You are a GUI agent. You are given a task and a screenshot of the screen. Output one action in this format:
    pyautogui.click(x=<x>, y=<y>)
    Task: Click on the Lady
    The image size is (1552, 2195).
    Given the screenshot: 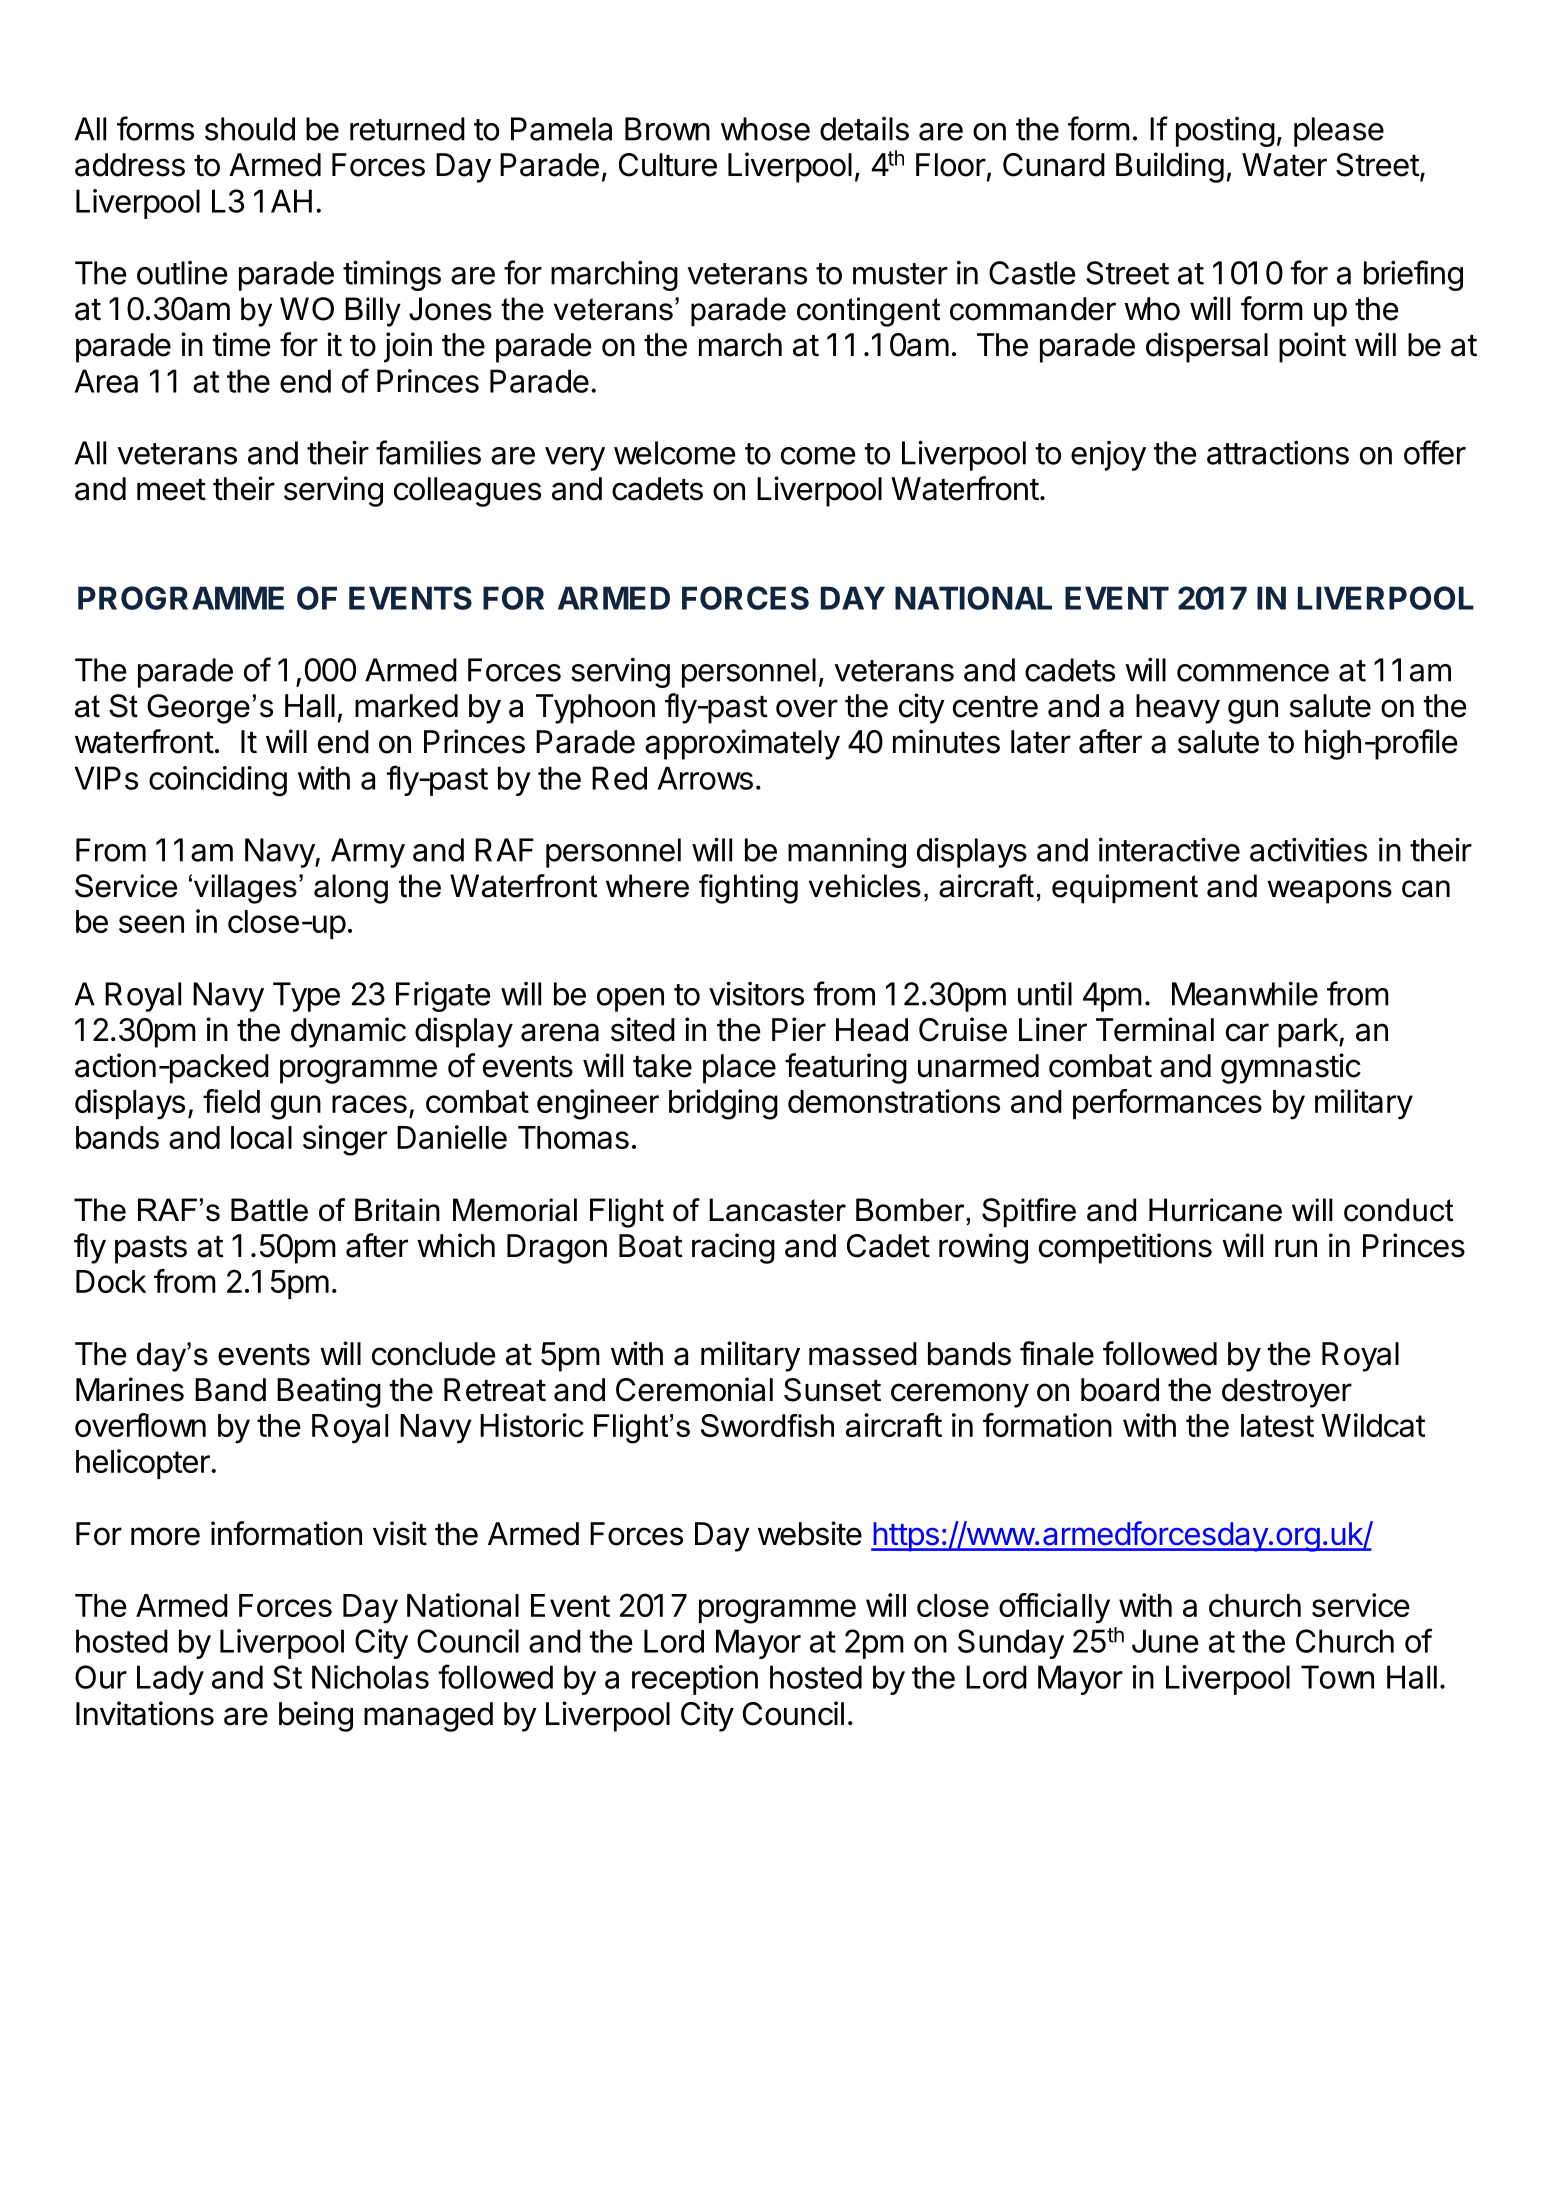 What is the action you would take?
    pyautogui.click(x=170, y=1680)
